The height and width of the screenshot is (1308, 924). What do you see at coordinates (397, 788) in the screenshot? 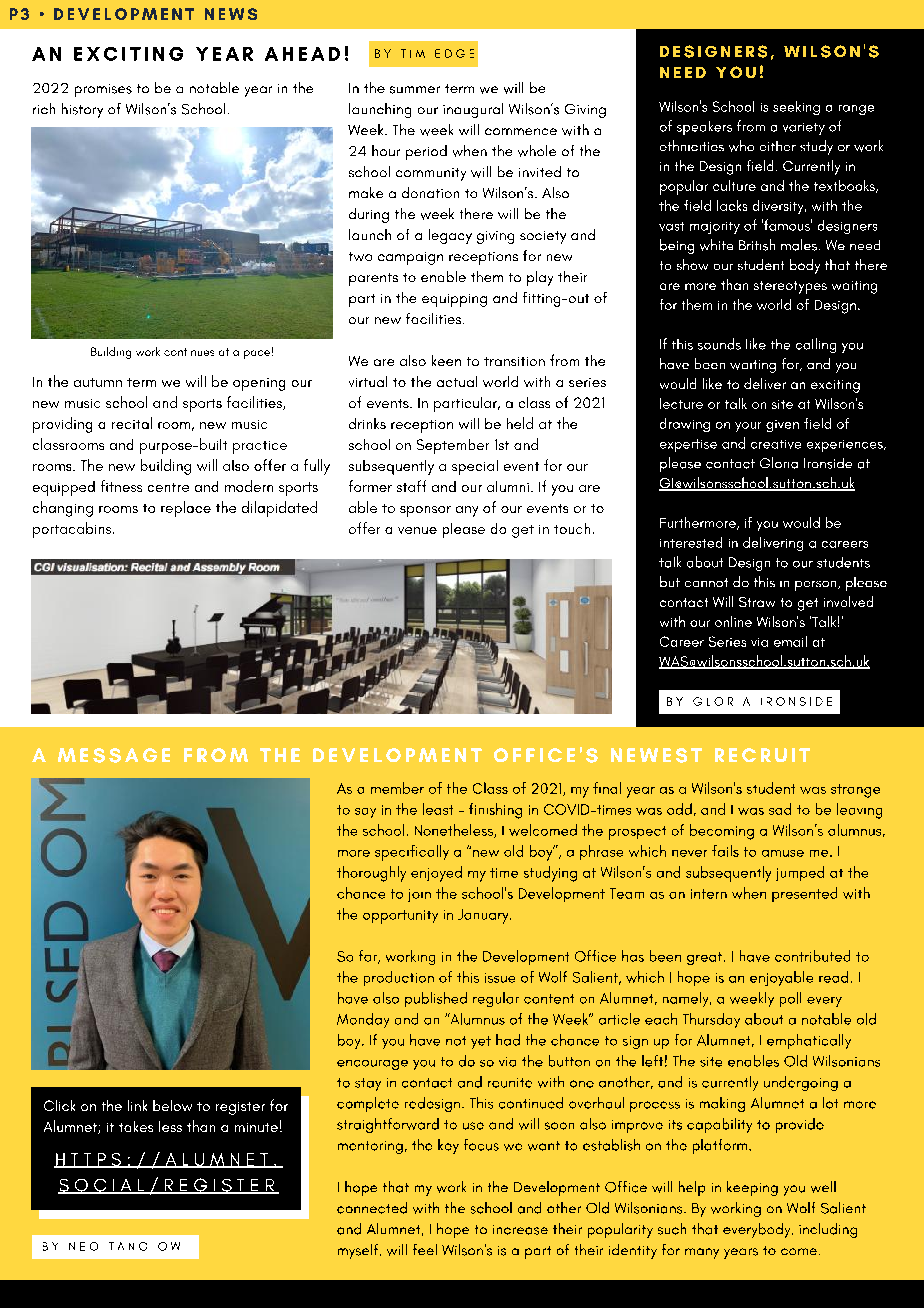
I see `member` at bounding box center [397, 788].
